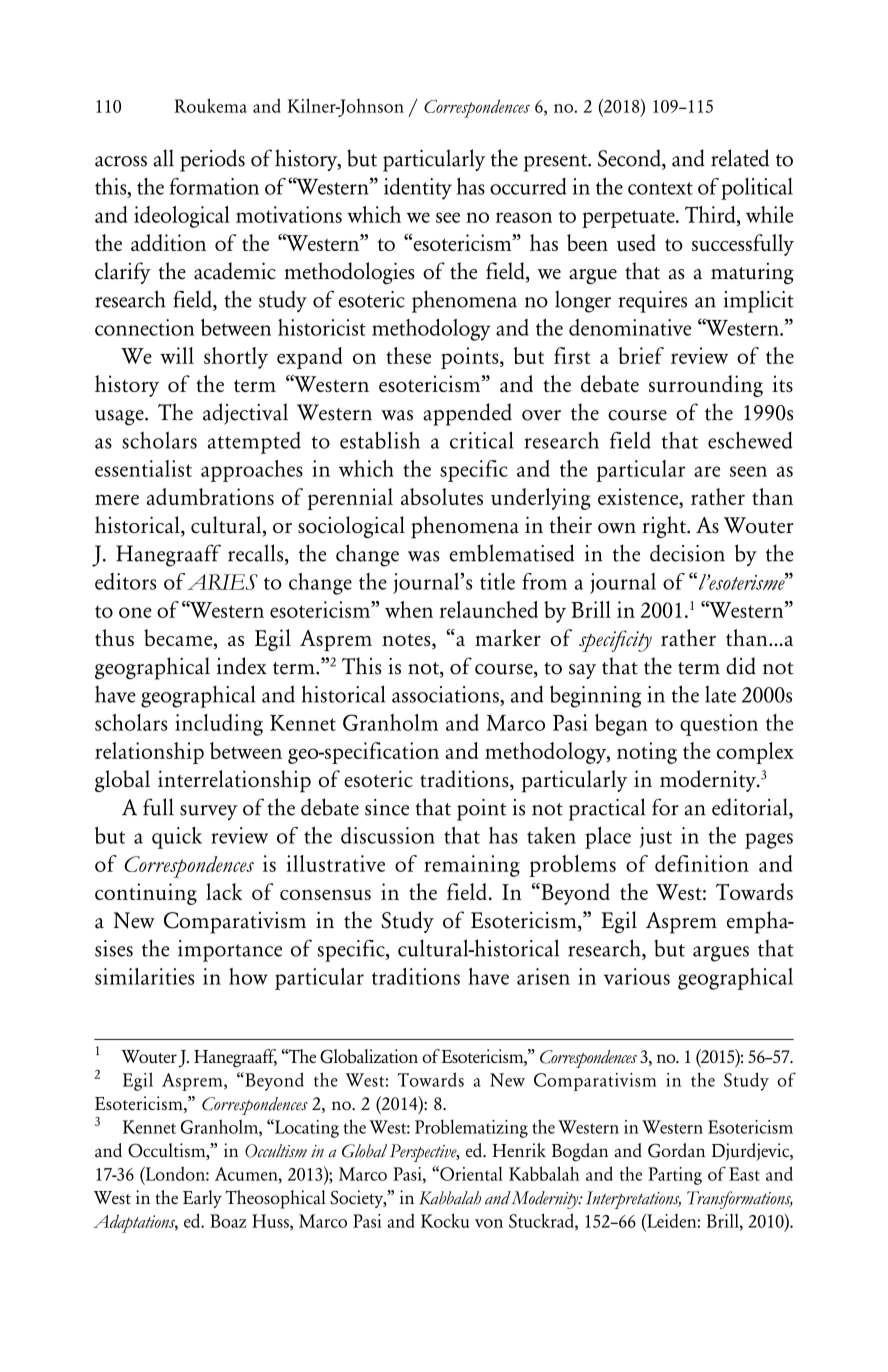  I want to click on identity, so click(418, 189).
